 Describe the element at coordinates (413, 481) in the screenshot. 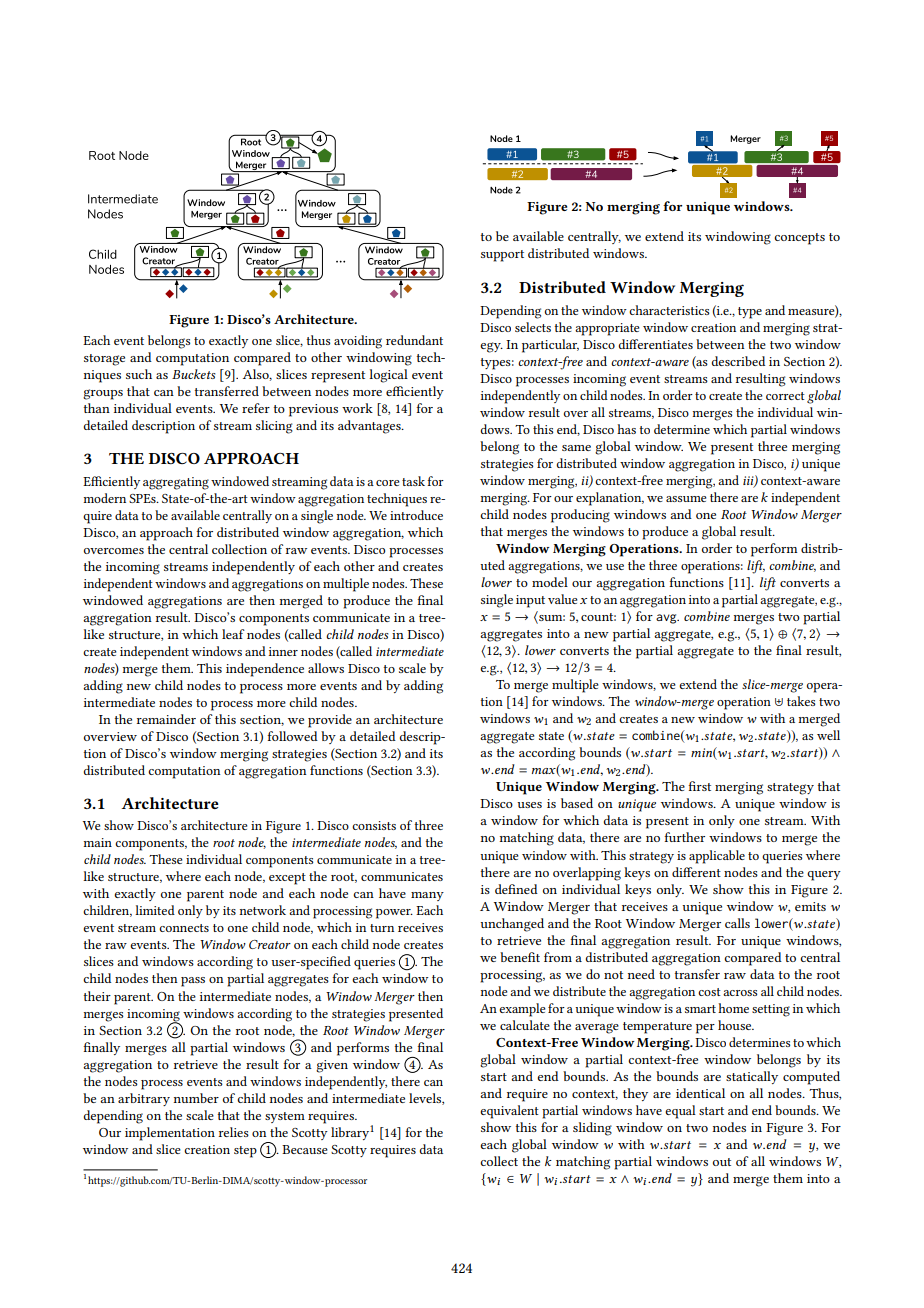

I see `task` at that location.
